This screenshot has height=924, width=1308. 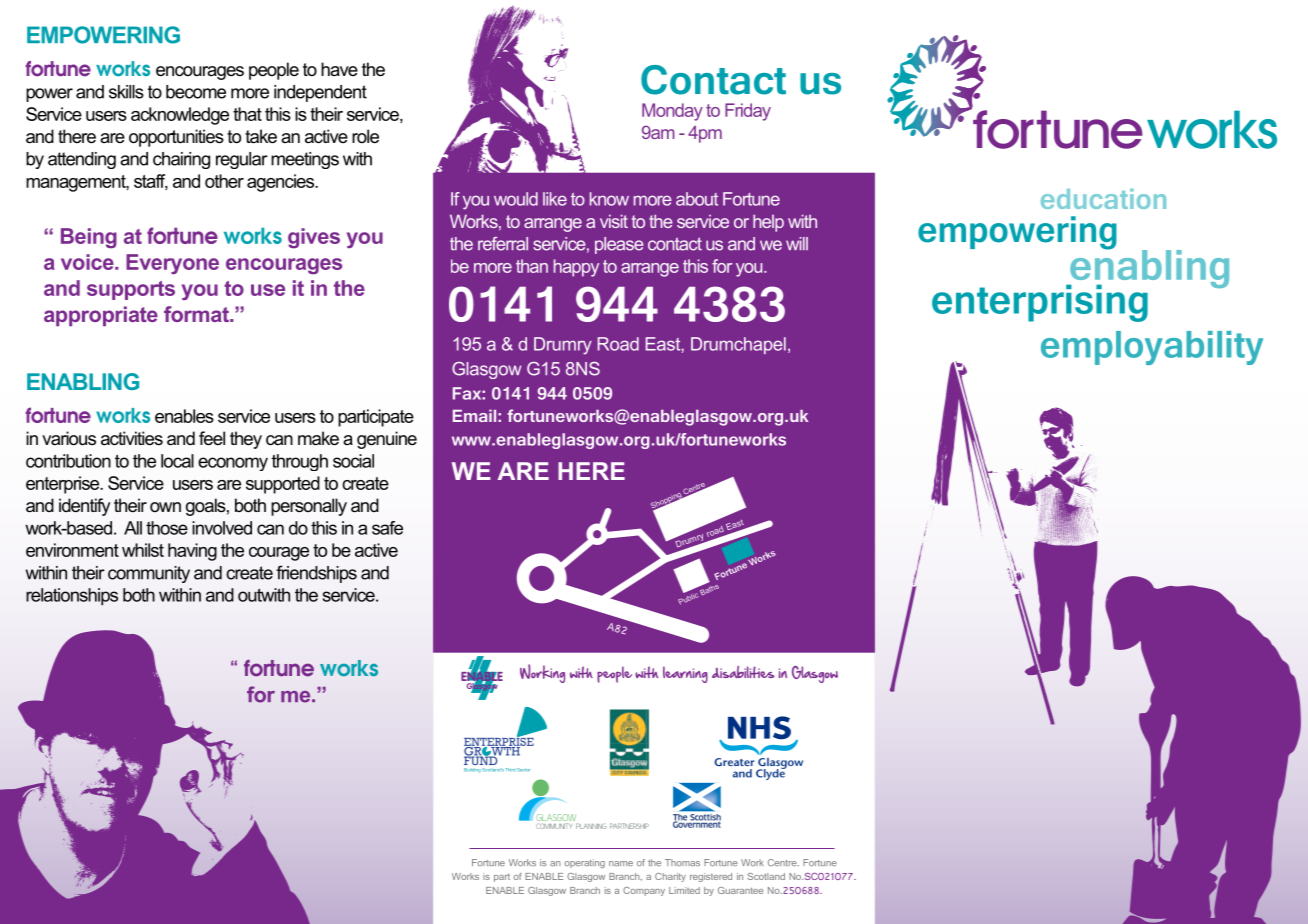 What do you see at coordinates (621, 863) in the screenshot?
I see `name` at bounding box center [621, 863].
